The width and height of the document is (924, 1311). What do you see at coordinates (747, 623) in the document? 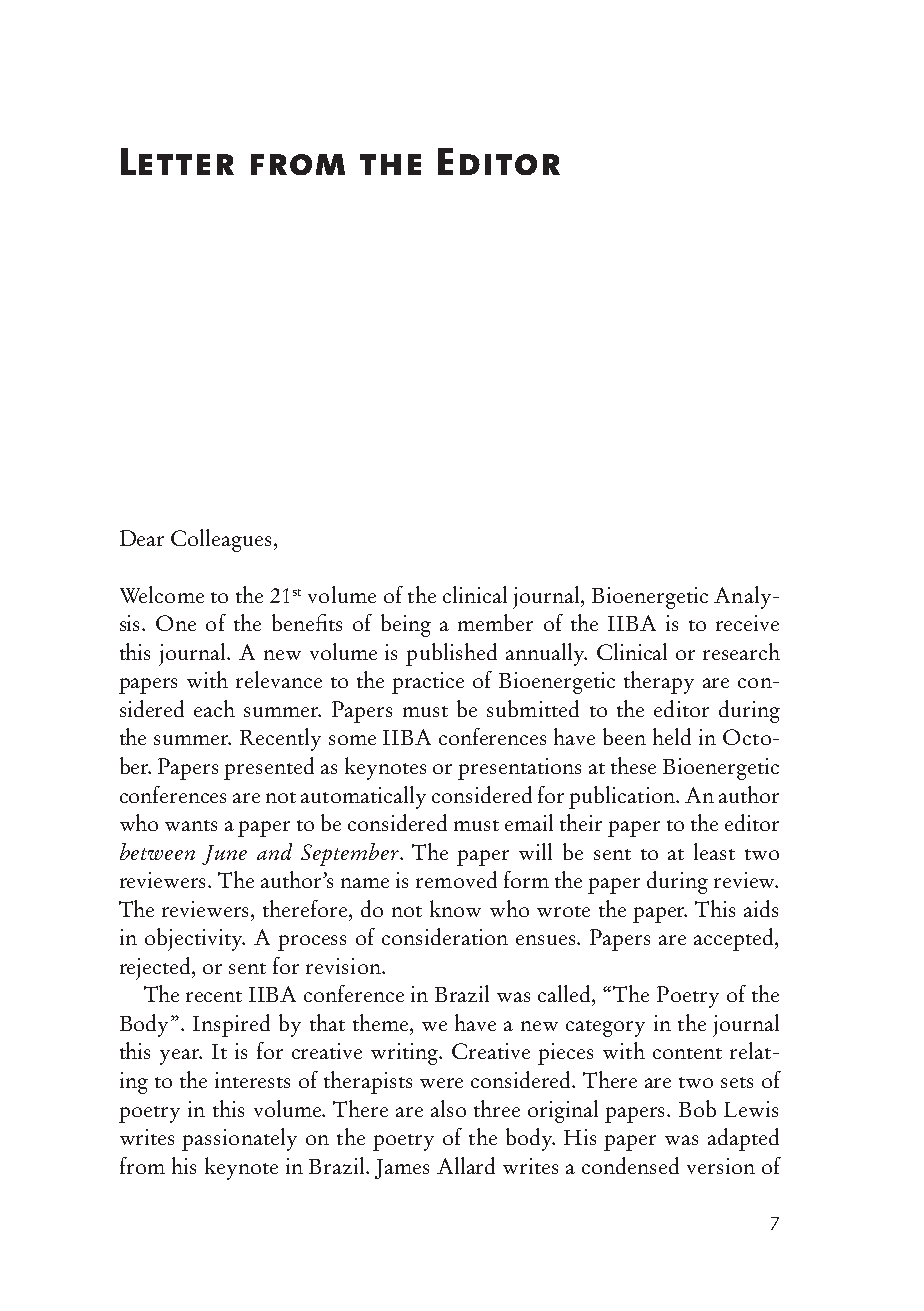
I see `receive` at bounding box center [747, 623].
